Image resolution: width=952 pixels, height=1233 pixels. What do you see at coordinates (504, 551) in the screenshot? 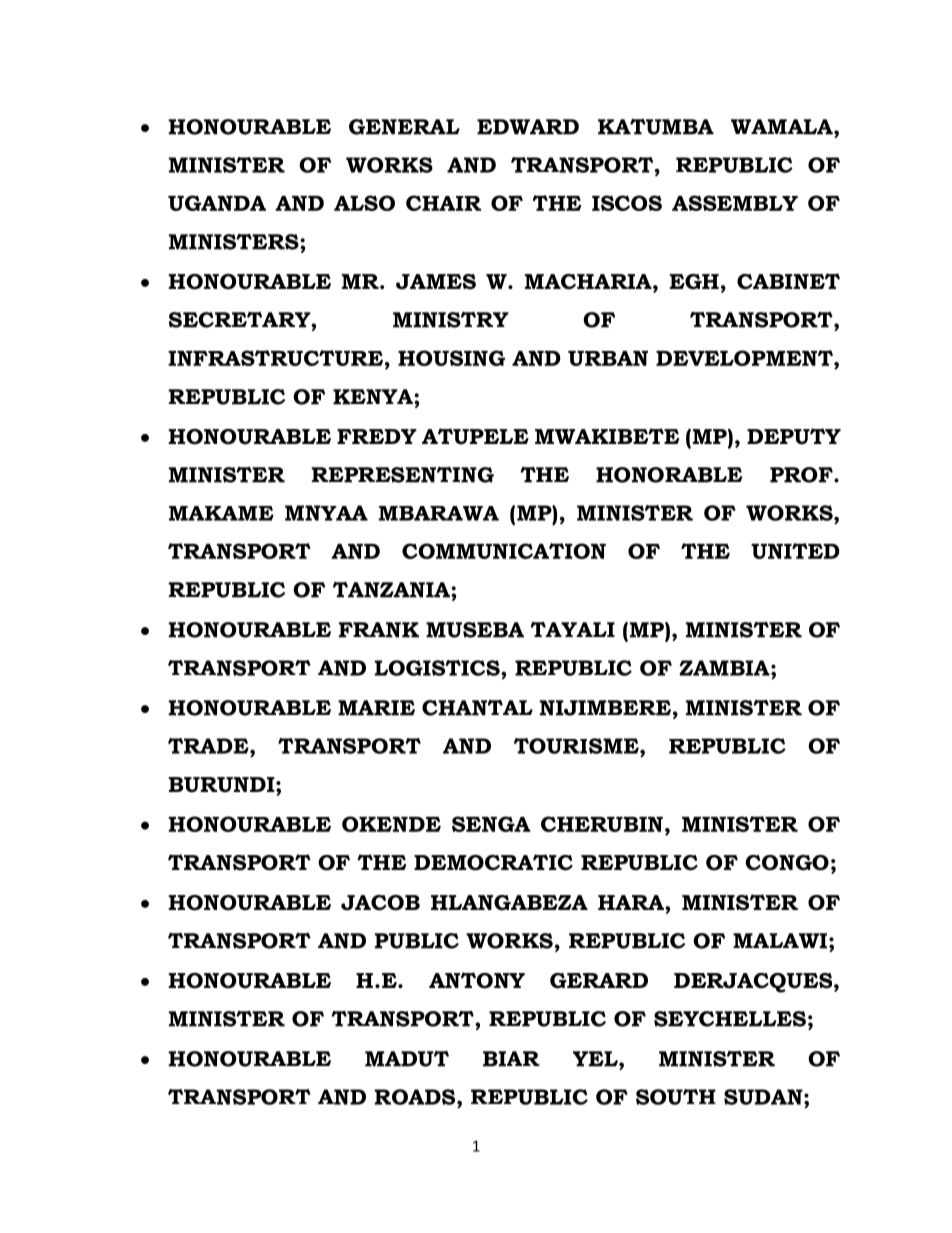
I see `COMMUNICATION` at bounding box center [504, 551].
